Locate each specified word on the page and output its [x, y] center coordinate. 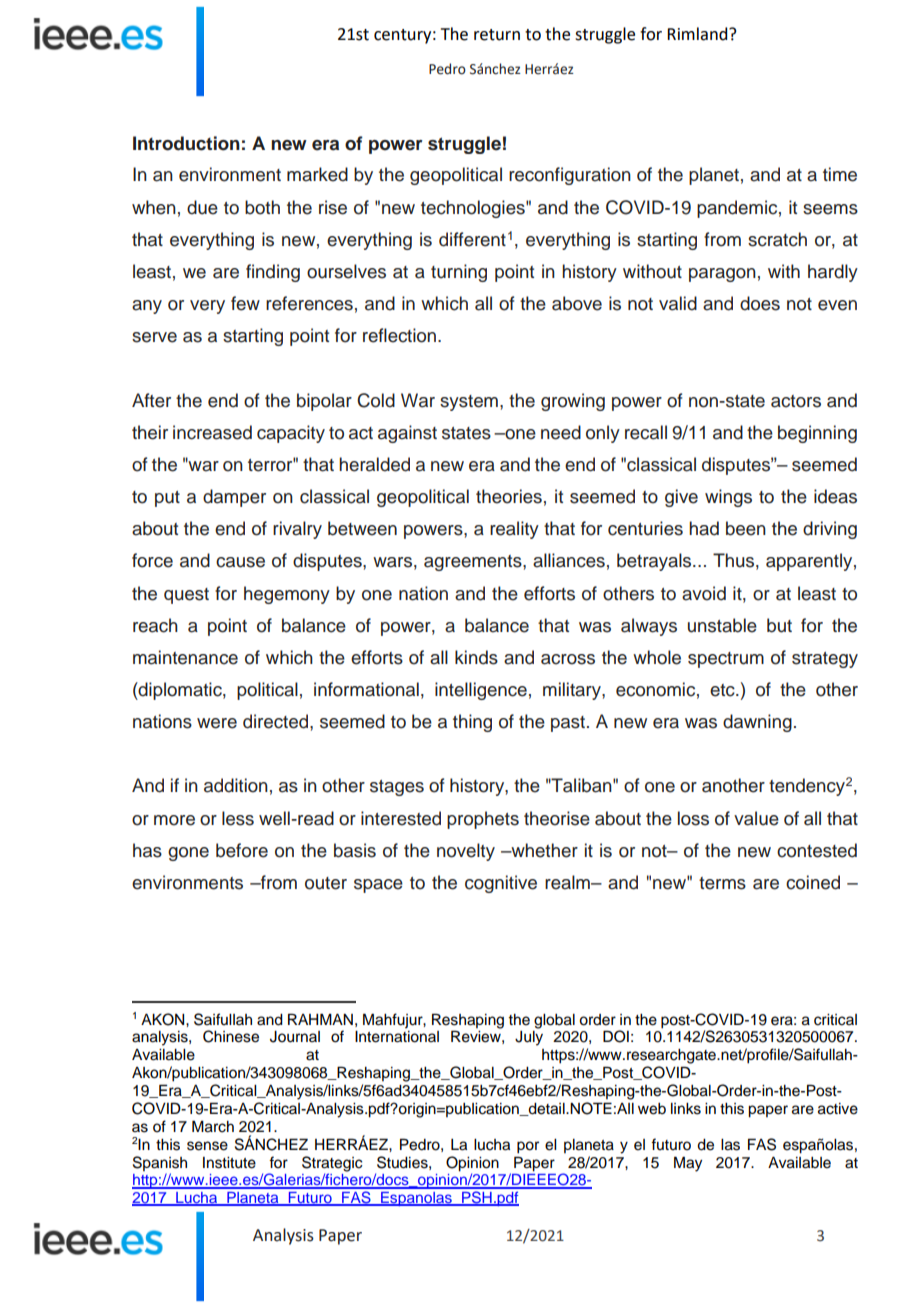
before [242, 850]
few [245, 303]
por [528, 1147]
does [760, 303]
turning [459, 273]
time [840, 174]
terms [722, 883]
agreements [474, 563]
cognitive [501, 884]
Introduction [186, 143]
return [497, 35]
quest [186, 596]
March [213, 1126]
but [779, 625]
